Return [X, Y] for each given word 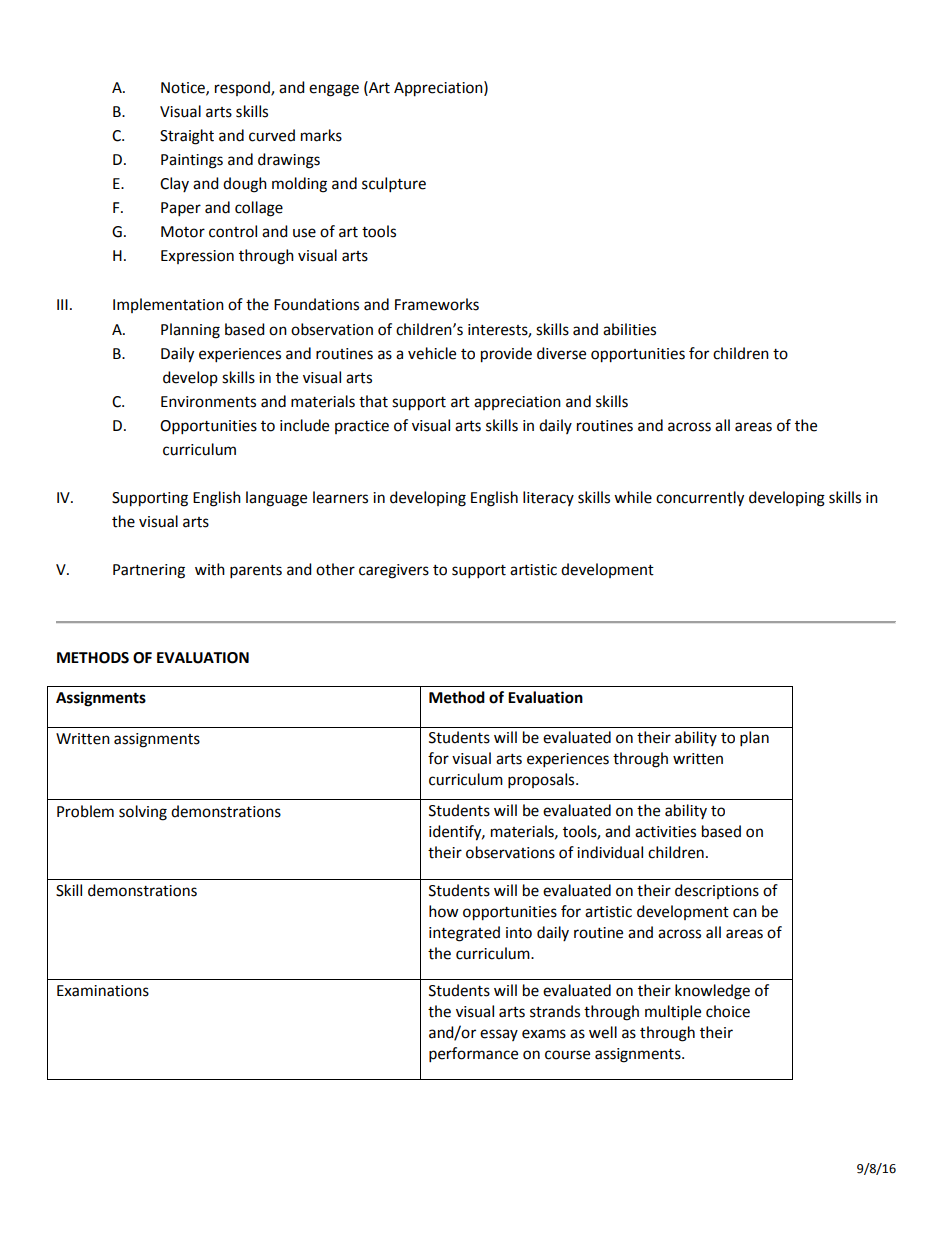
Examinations [103, 991]
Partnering [149, 571]
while [633, 497]
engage [334, 90]
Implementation [168, 305]
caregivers [394, 571]
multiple [673, 1013]
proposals [542, 781]
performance [473, 1055]
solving [143, 813]
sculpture [394, 185]
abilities [629, 329]
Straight [187, 137]
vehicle [432, 353]
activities [665, 832]
